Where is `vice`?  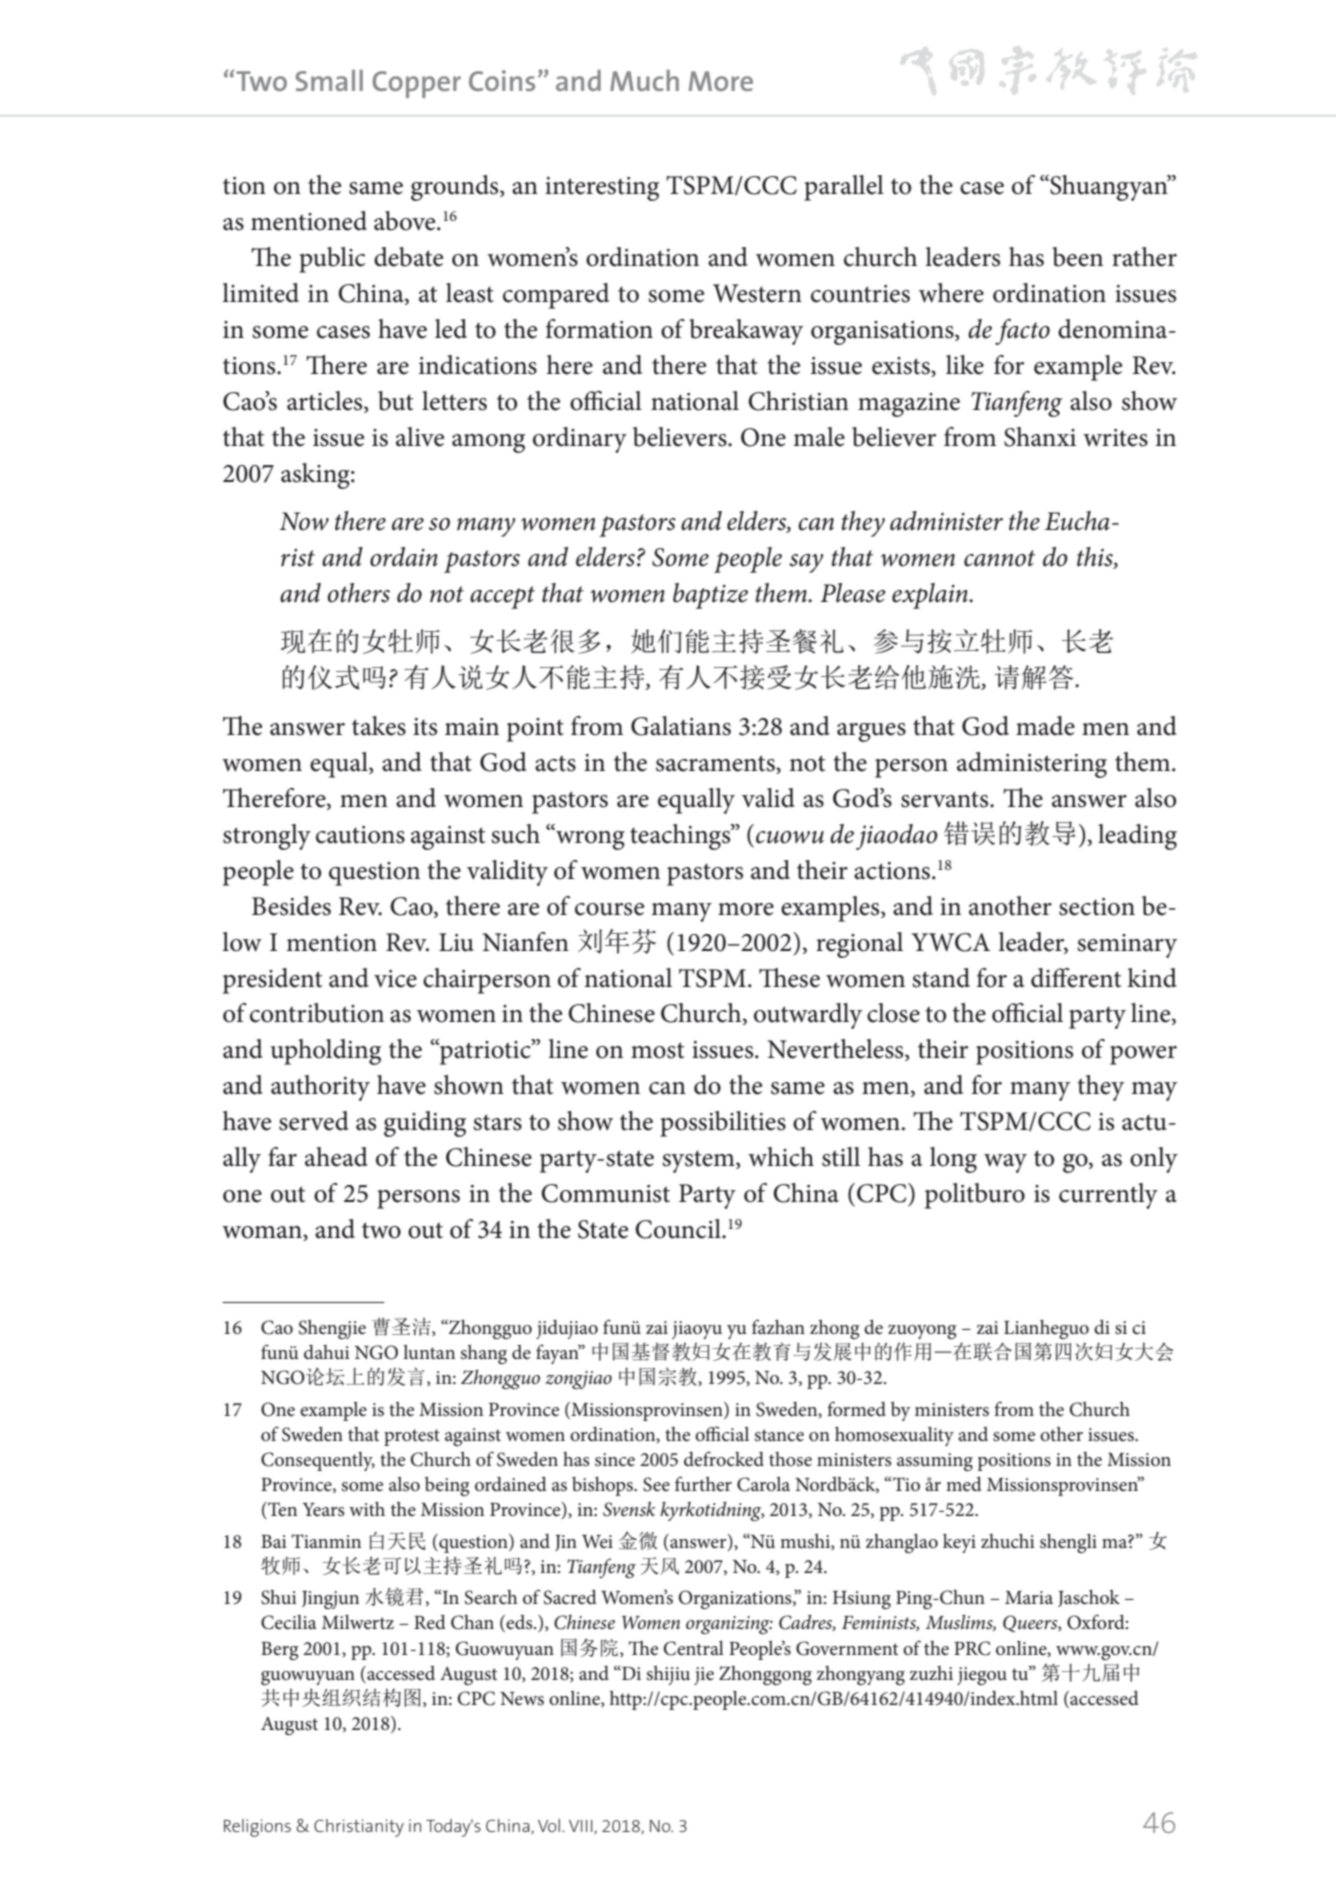 vice is located at coordinates (395, 979).
